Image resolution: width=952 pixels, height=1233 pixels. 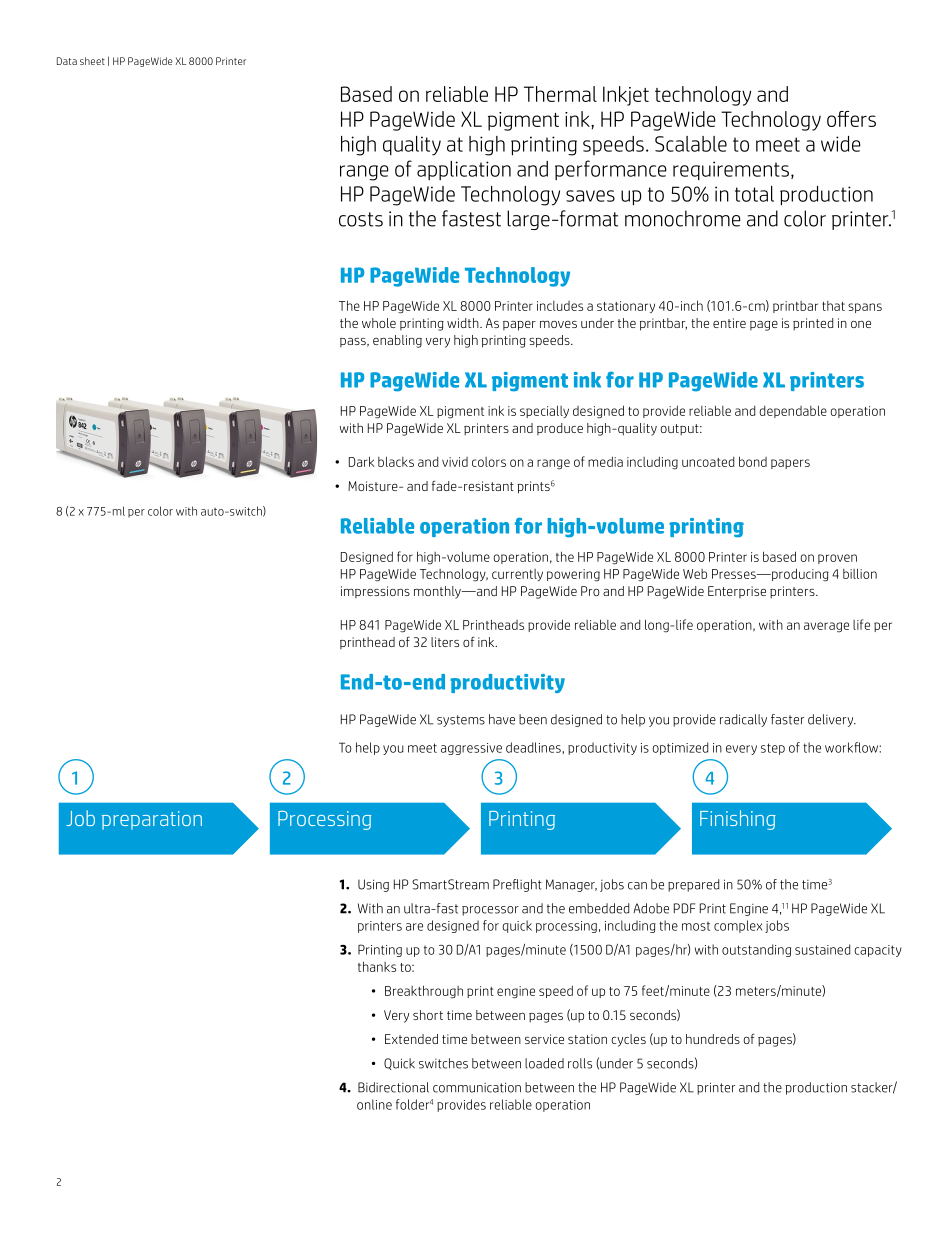 I want to click on Thermal, so click(x=560, y=94).
